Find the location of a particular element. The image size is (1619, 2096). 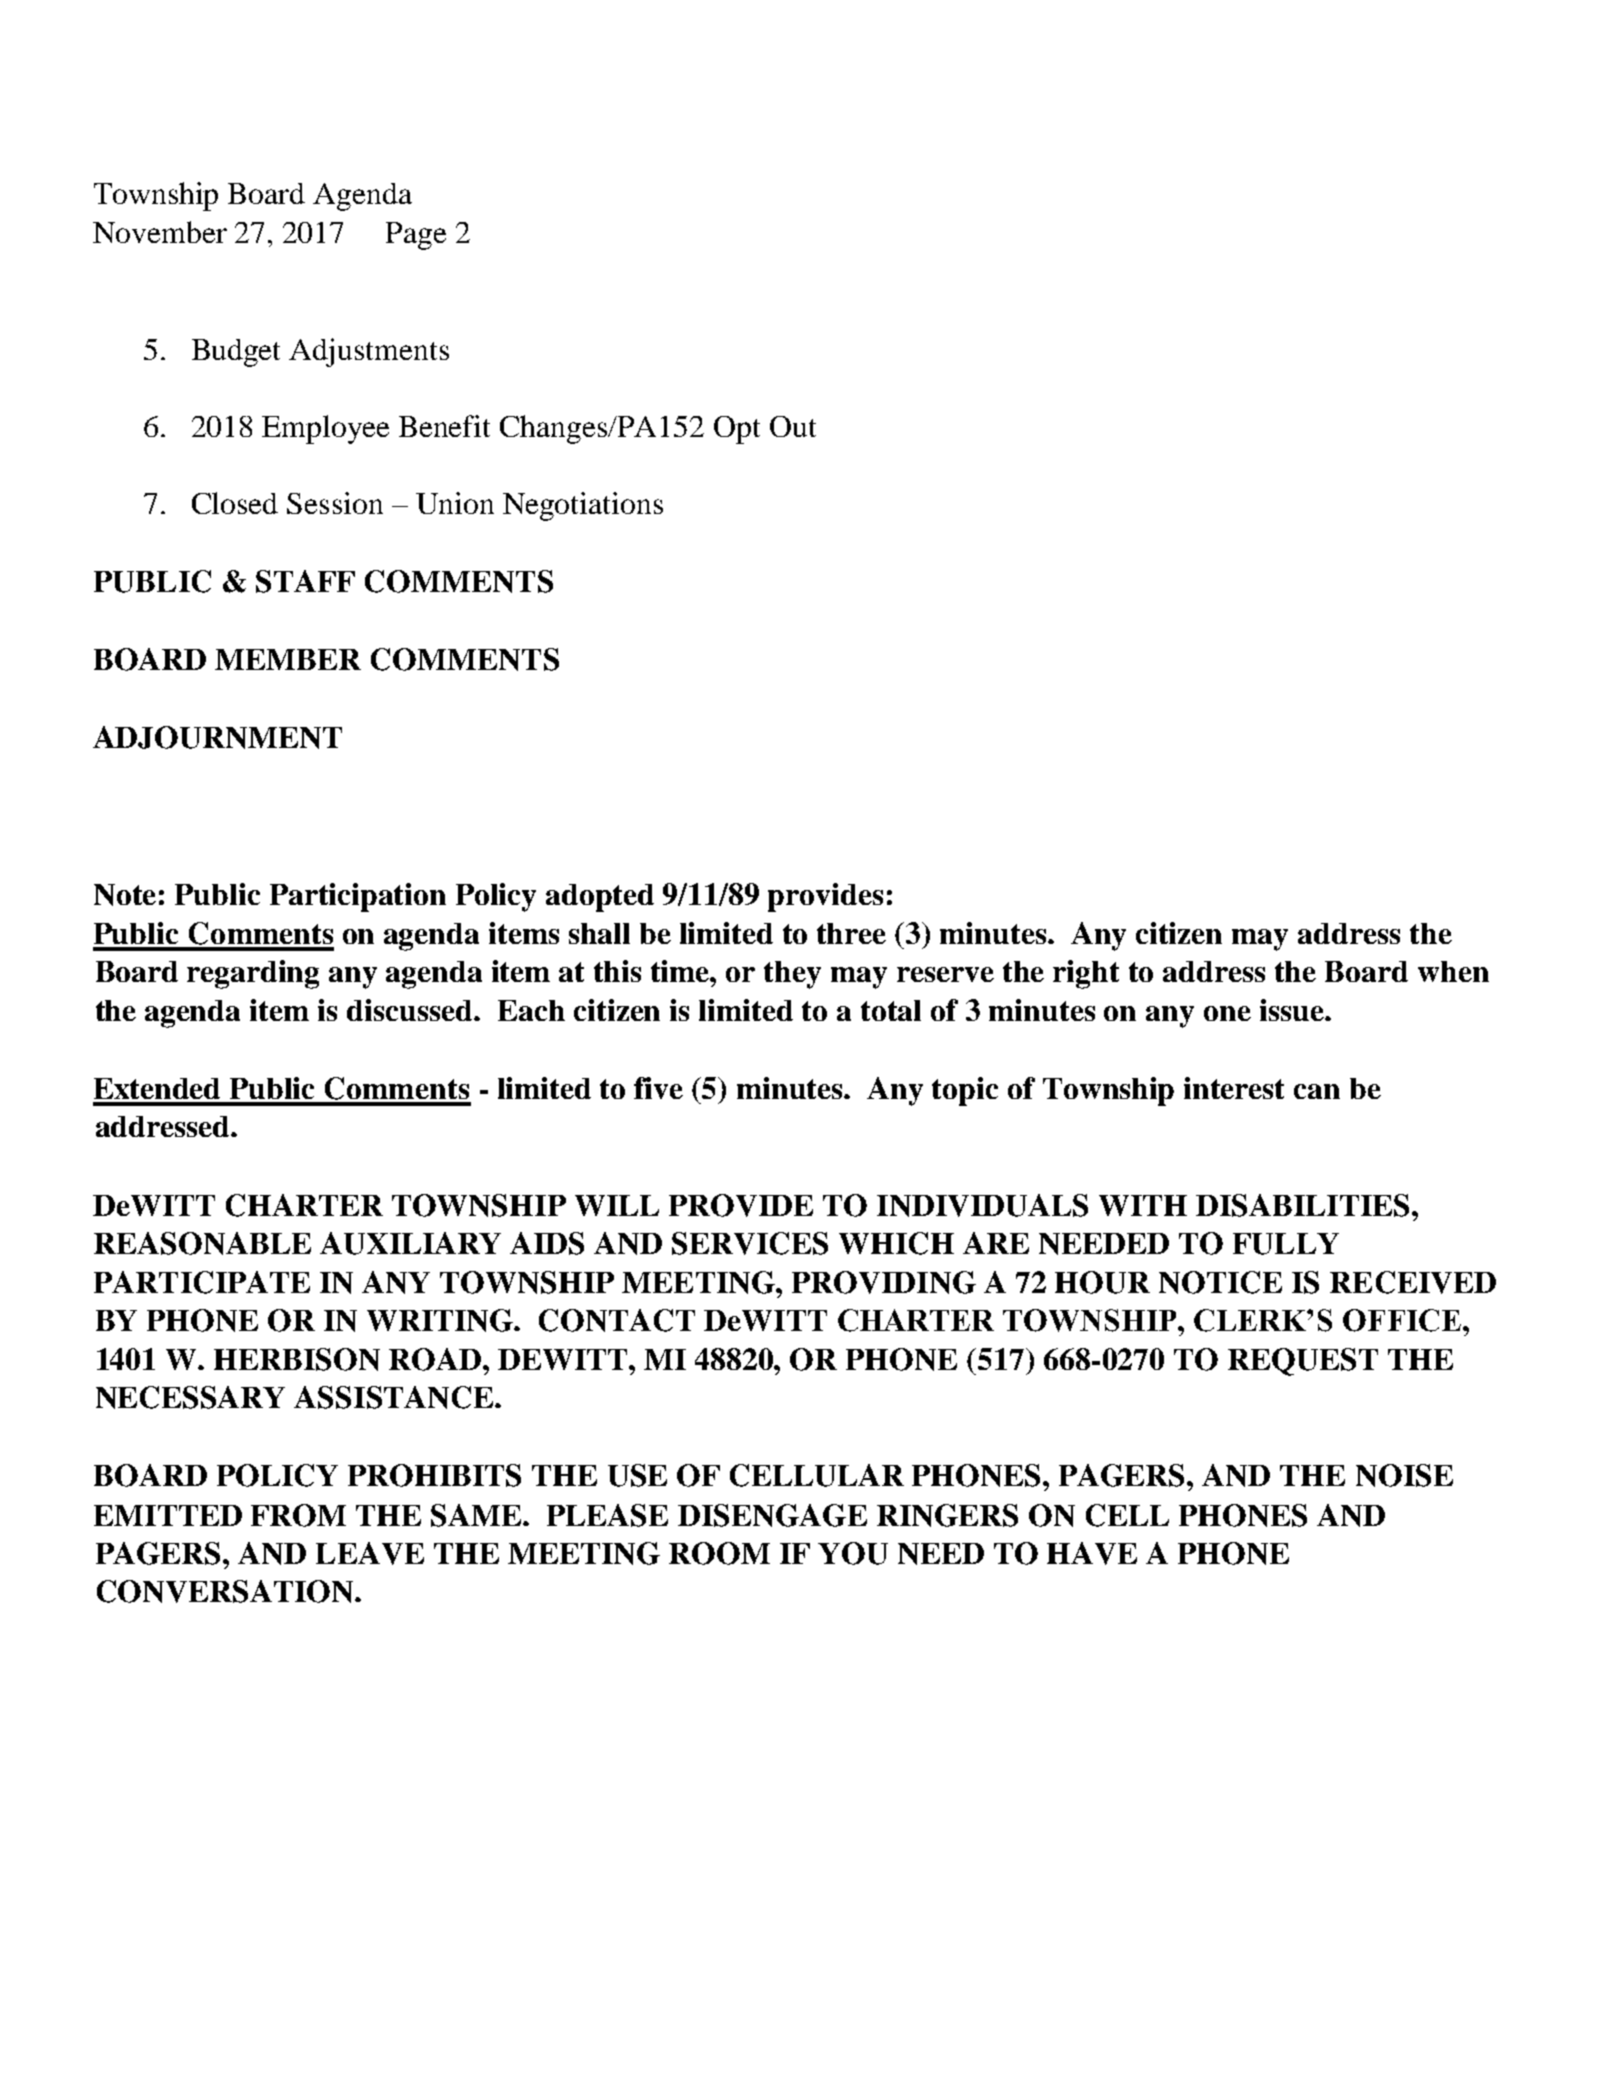

total is located at coordinates (891, 1010).
